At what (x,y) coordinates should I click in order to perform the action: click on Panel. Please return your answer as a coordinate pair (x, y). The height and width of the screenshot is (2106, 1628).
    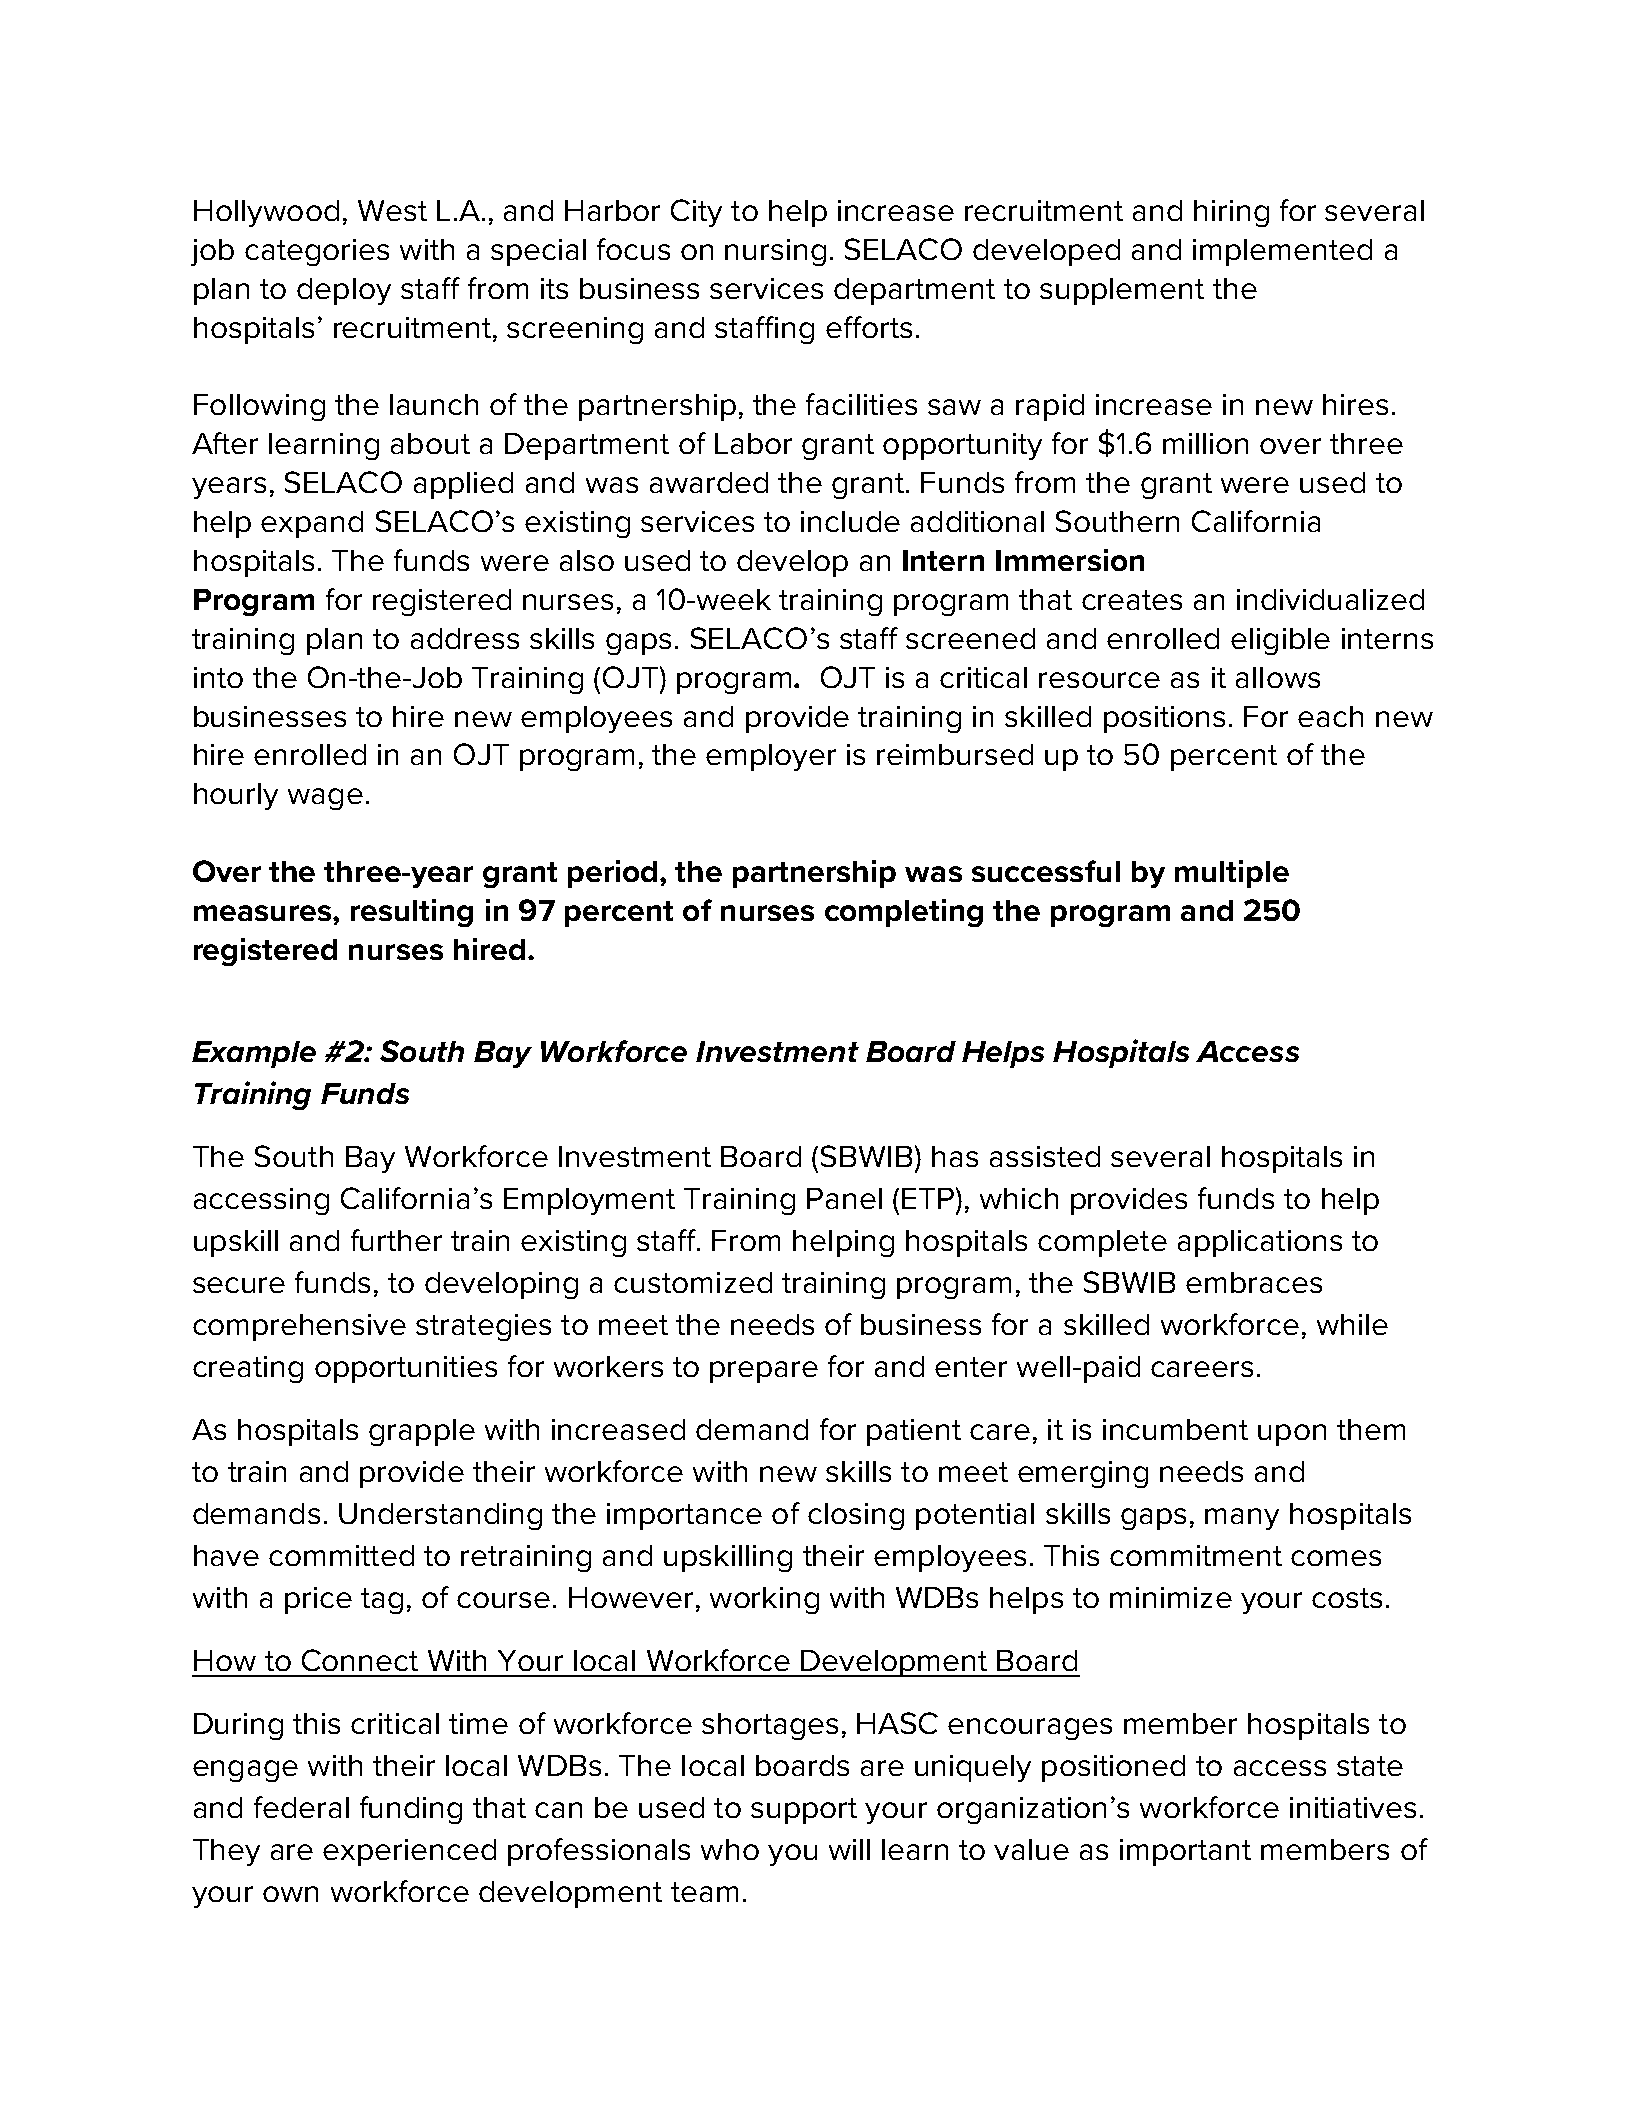
    Looking at the image, I should click on (844, 1198).
